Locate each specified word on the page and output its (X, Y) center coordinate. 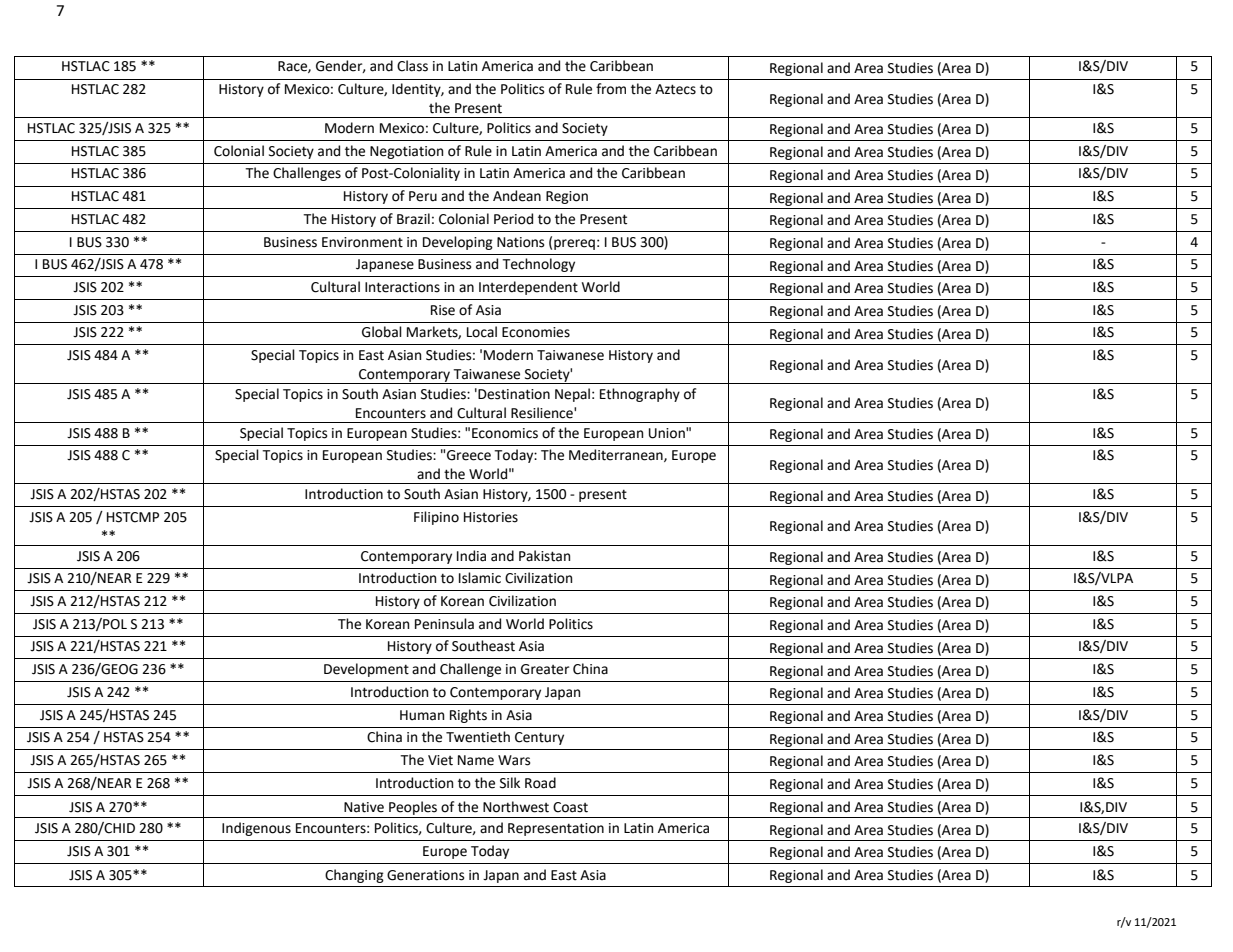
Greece (469, 455)
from (611, 89)
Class (412, 66)
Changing (354, 876)
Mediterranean (617, 455)
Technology (538, 265)
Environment (362, 242)
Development (366, 670)
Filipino (436, 518)
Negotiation (406, 152)
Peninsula (444, 624)
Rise (443, 310)
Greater (545, 669)
